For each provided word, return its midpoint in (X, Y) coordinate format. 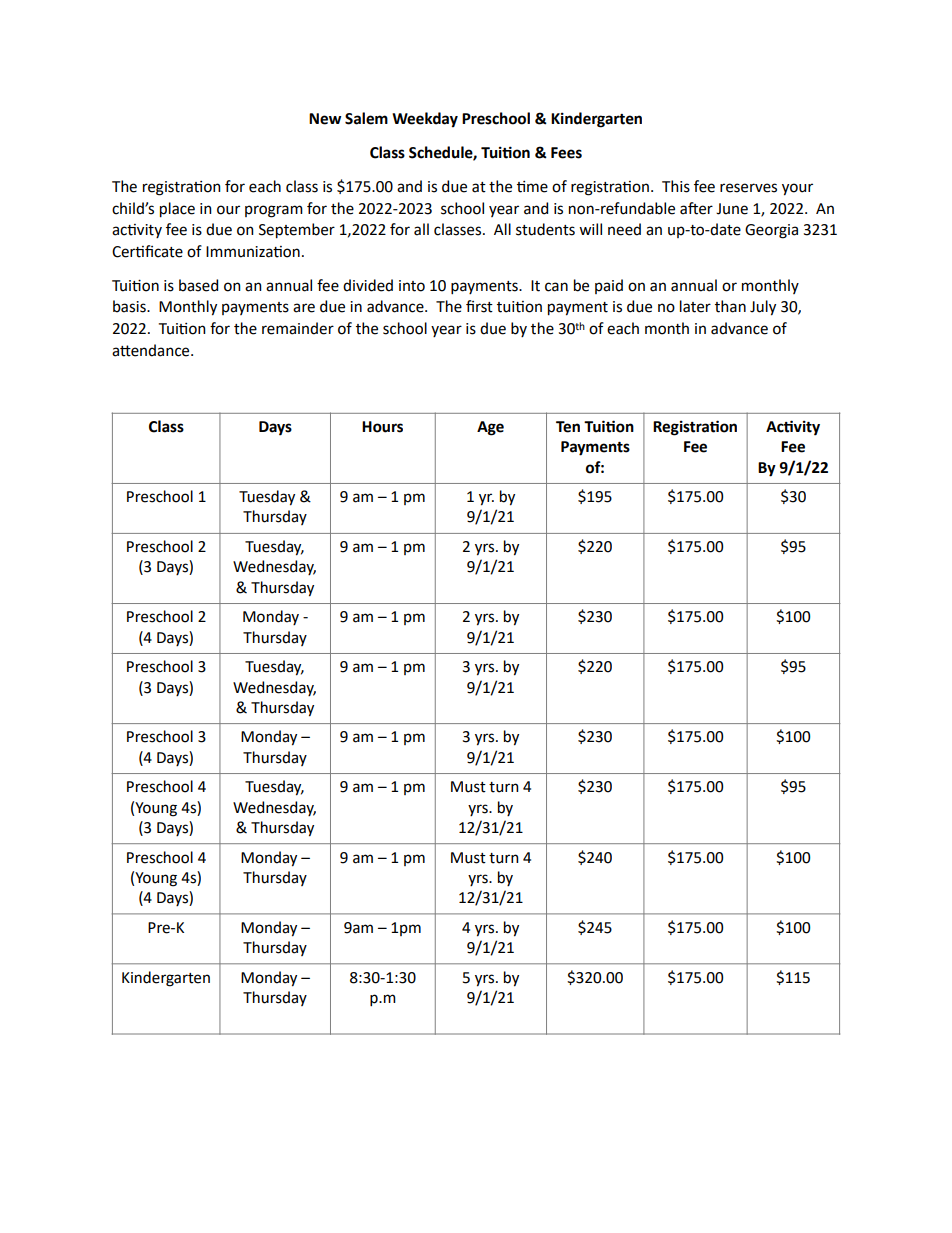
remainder (298, 328)
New (325, 119)
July (763, 308)
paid (609, 286)
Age (490, 428)
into (412, 286)
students (545, 229)
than (730, 306)
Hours (382, 427)
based (198, 285)
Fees (566, 153)
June (732, 209)
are (304, 308)
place (177, 210)
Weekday (425, 120)
